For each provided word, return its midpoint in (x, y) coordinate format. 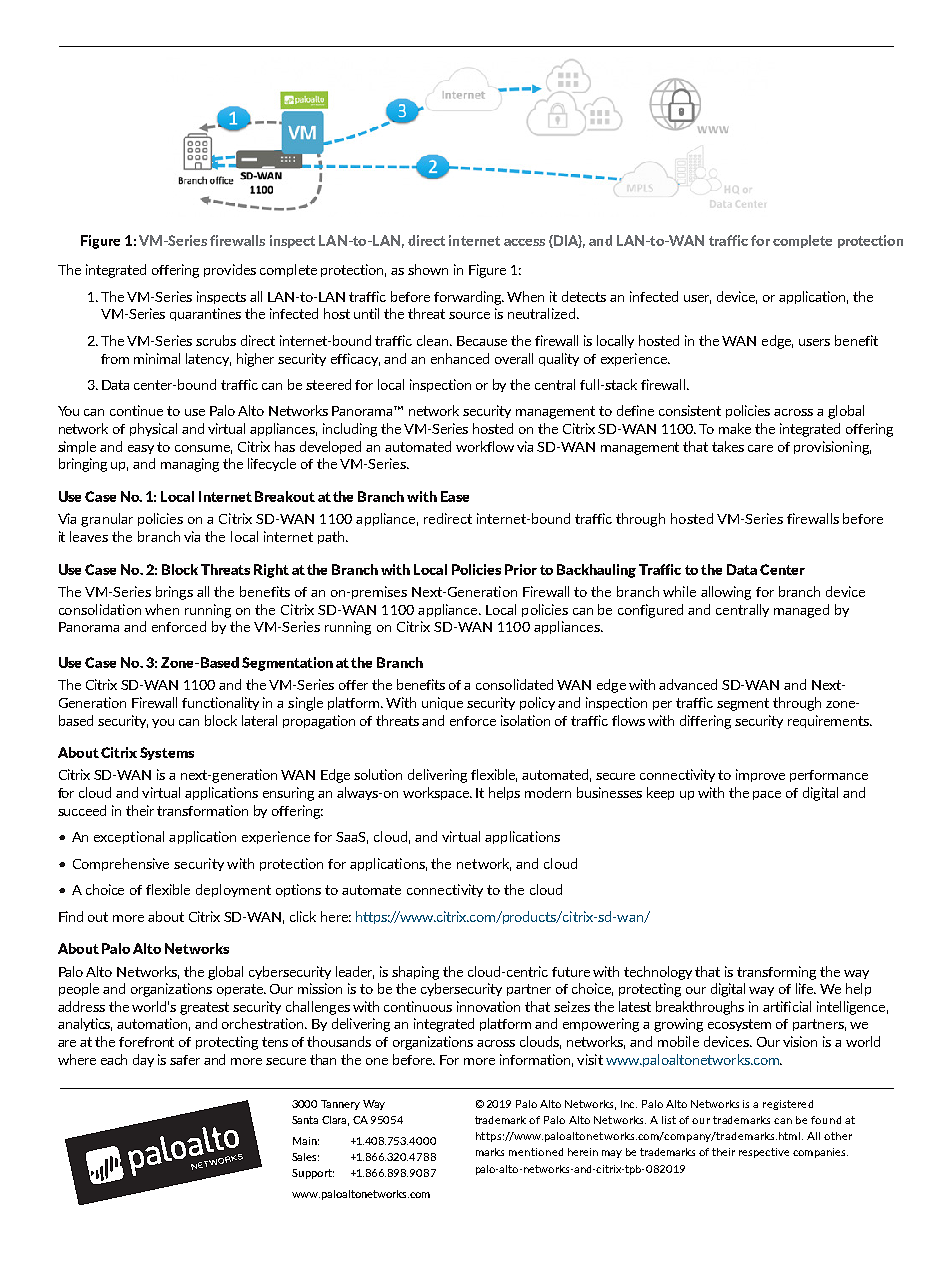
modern (548, 792)
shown (428, 269)
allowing (726, 593)
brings (174, 593)
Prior (521, 569)
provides (230, 270)
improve (760, 775)
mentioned (536, 1152)
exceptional (129, 837)
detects (584, 296)
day (143, 1060)
